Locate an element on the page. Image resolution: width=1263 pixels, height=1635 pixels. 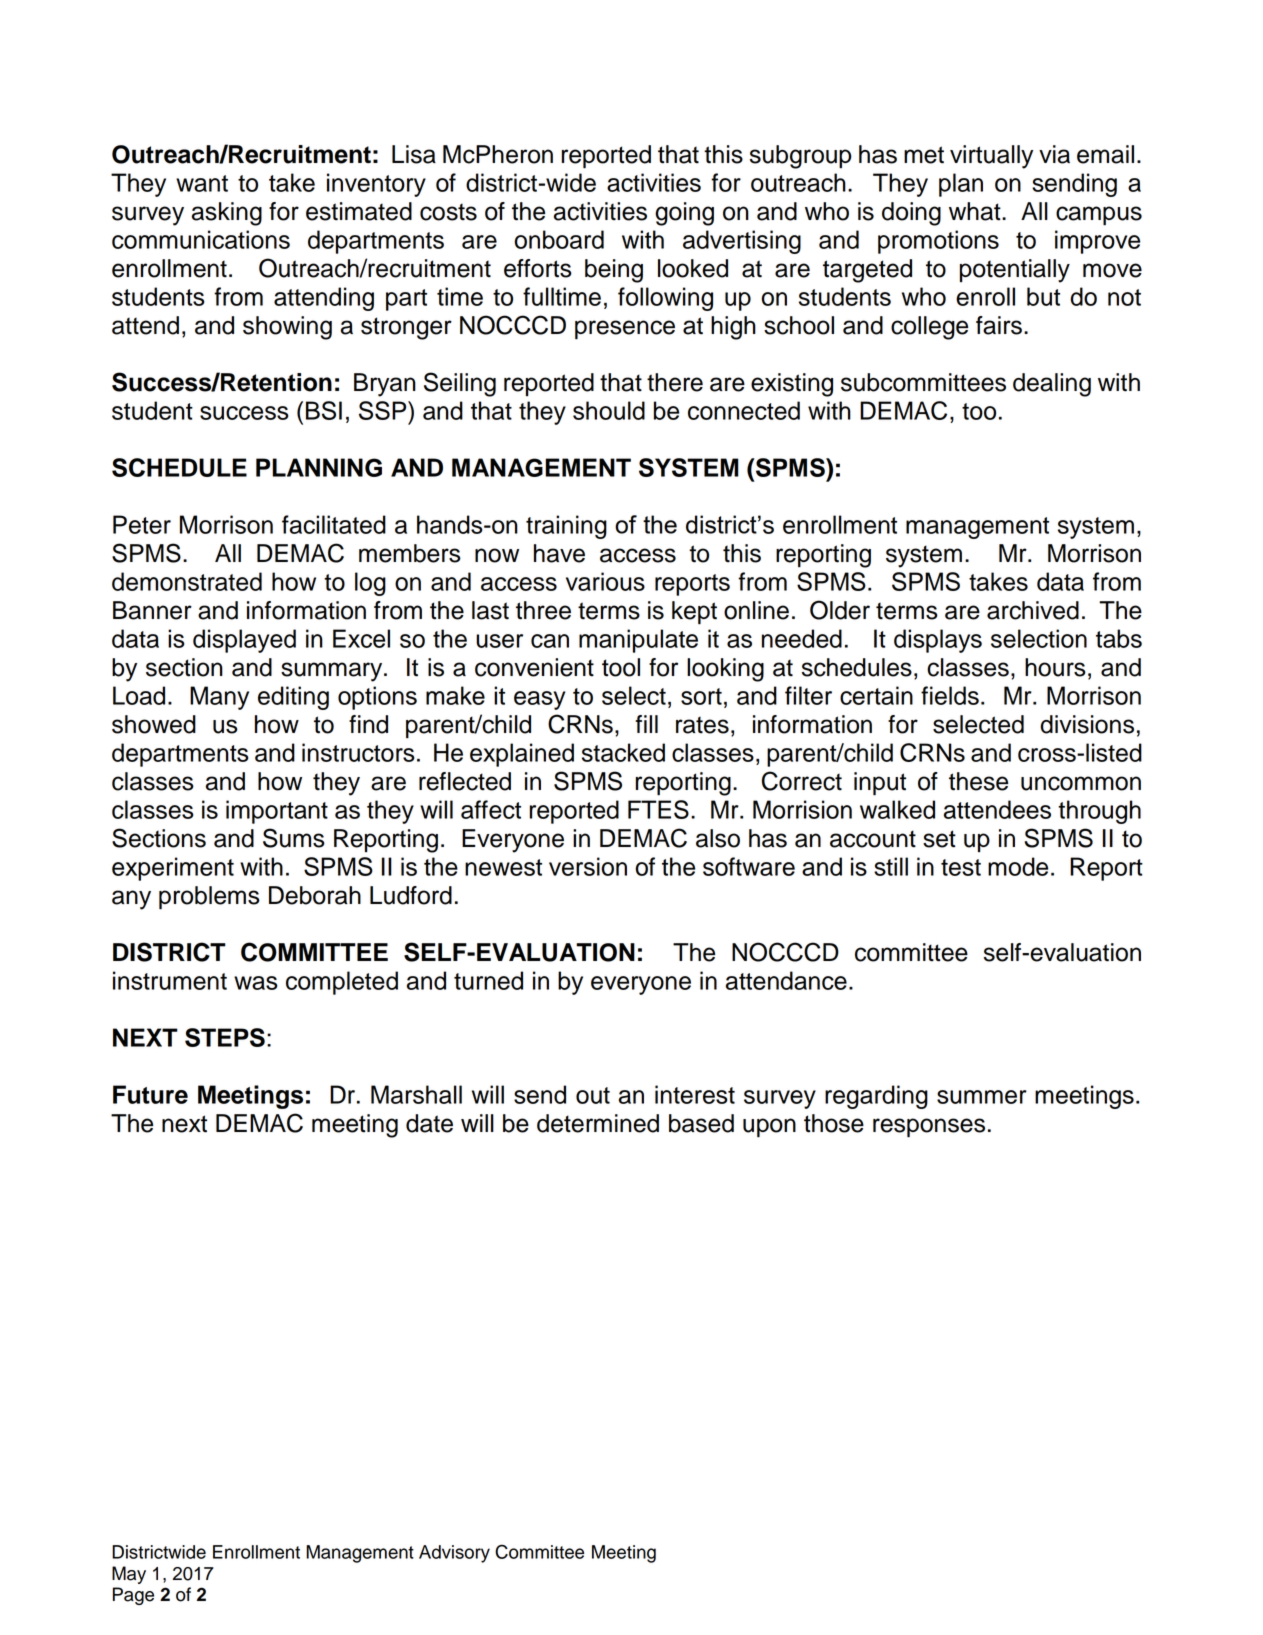
archived is located at coordinates (1033, 610).
